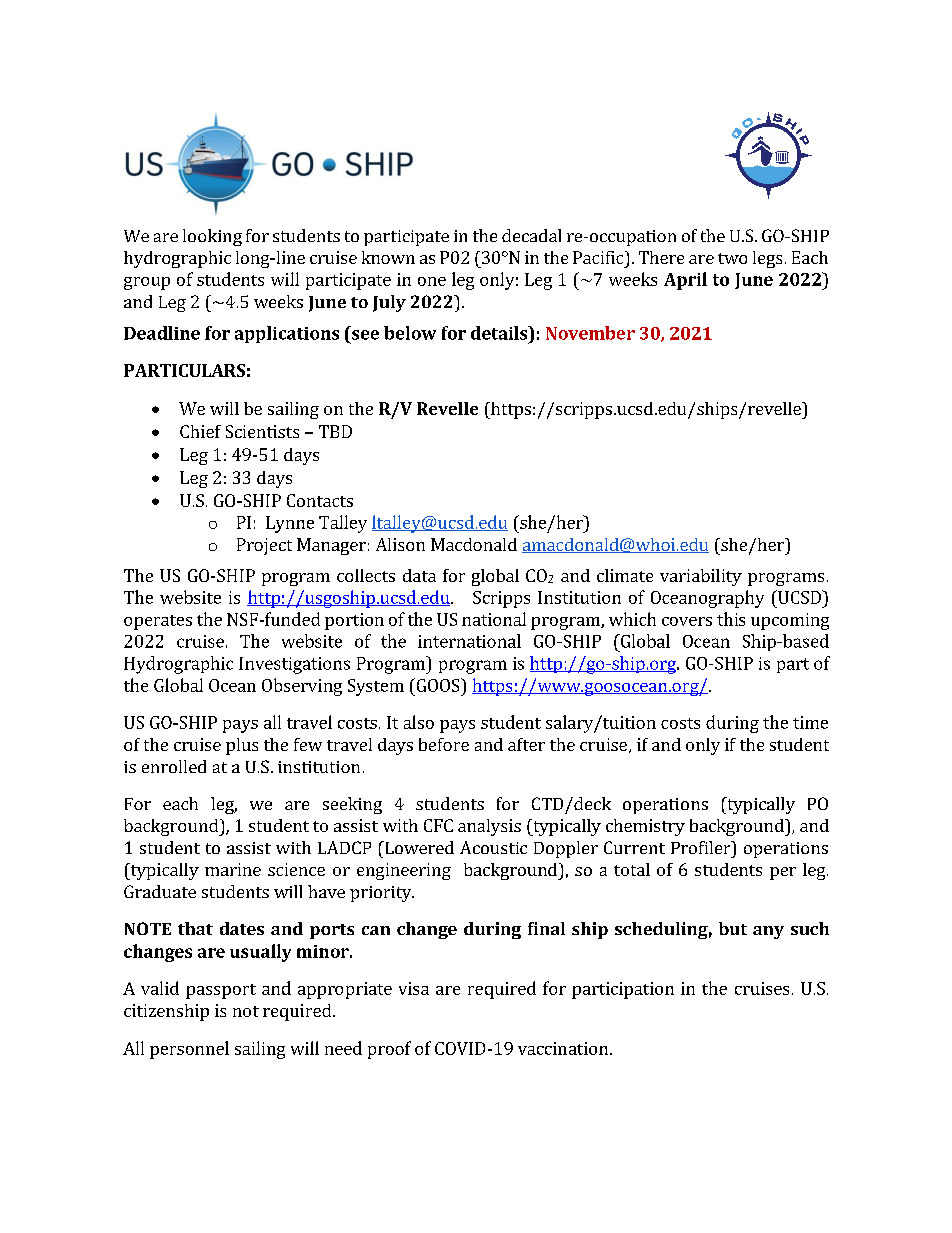 The width and height of the screenshot is (952, 1233). Describe the element at coordinates (376, 687) in the screenshot. I see `System` at that location.
